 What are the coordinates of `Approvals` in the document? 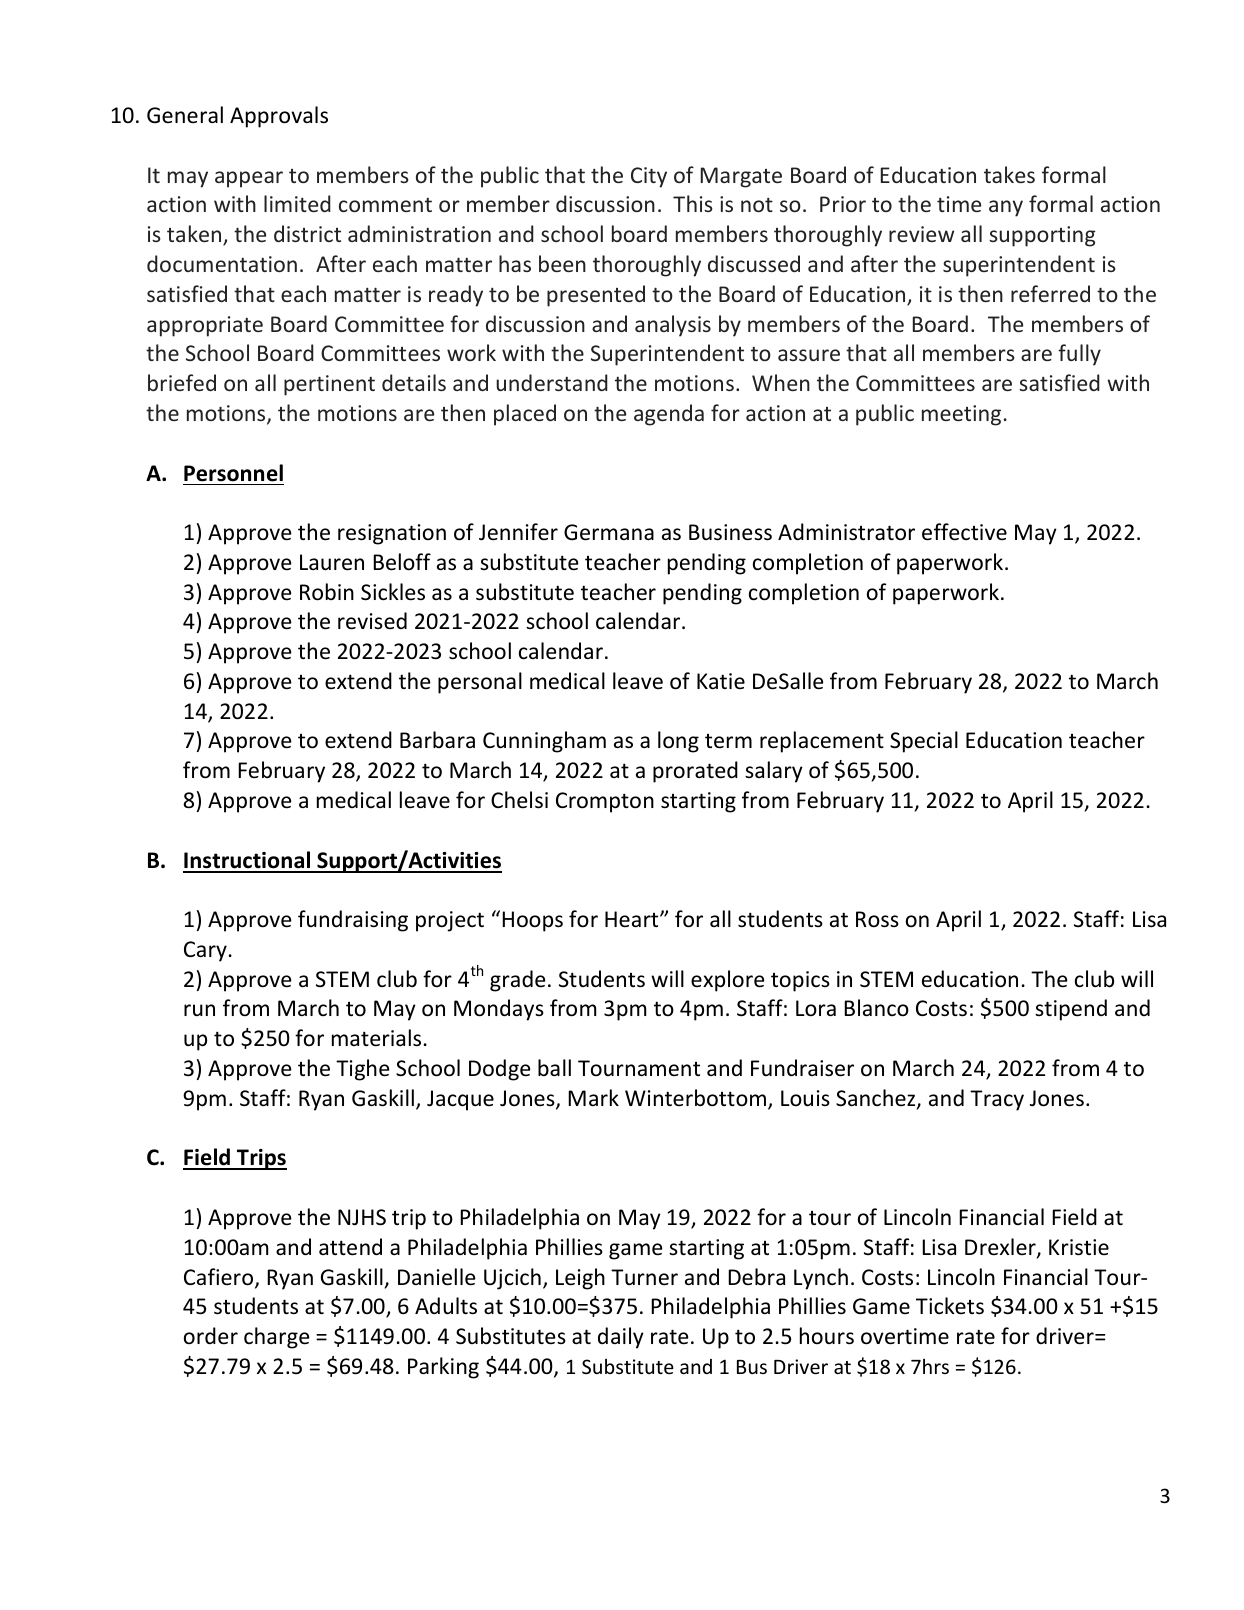 It's located at (279, 117).
